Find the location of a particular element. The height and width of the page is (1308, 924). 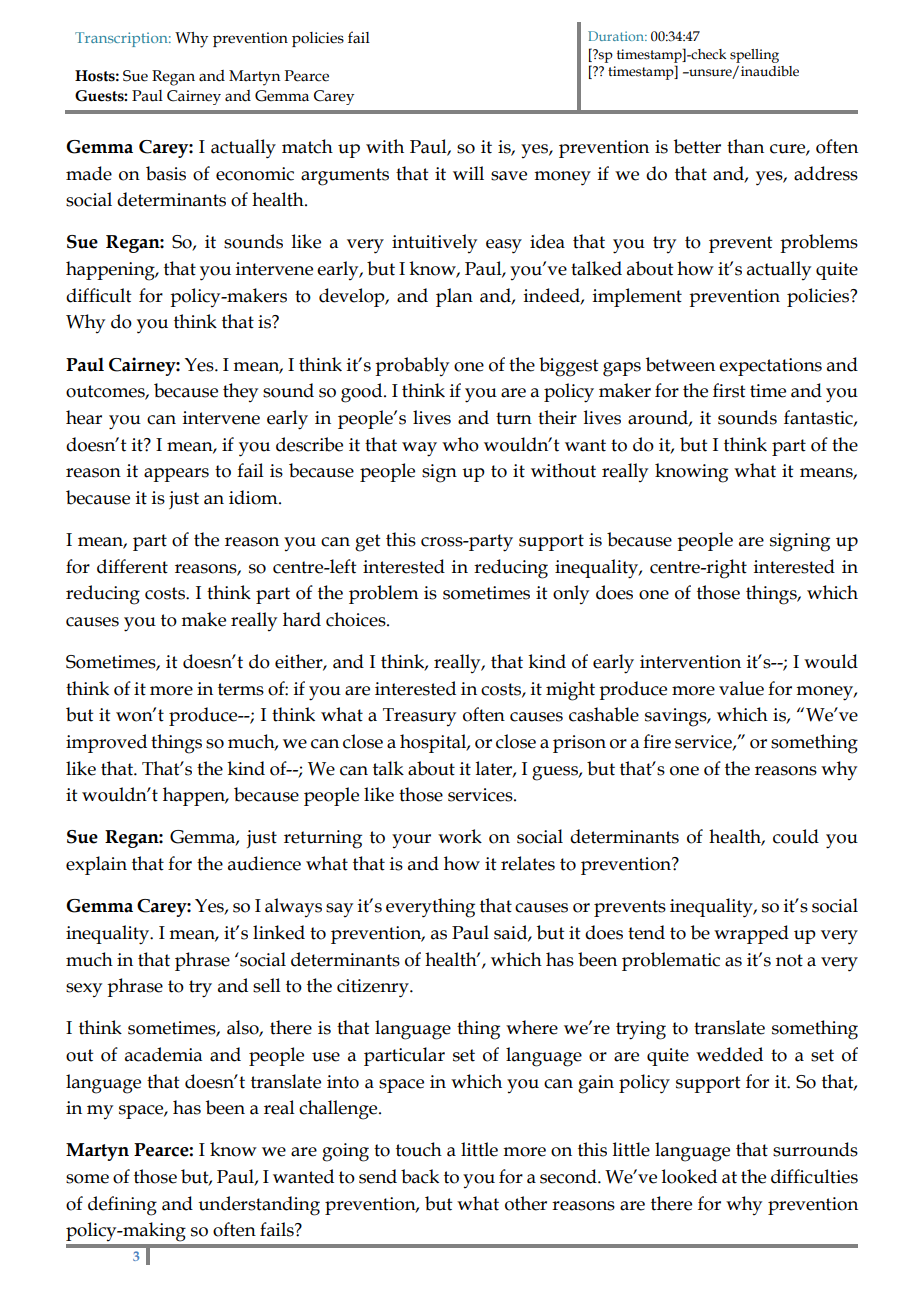

spelling is located at coordinates (754, 56).
